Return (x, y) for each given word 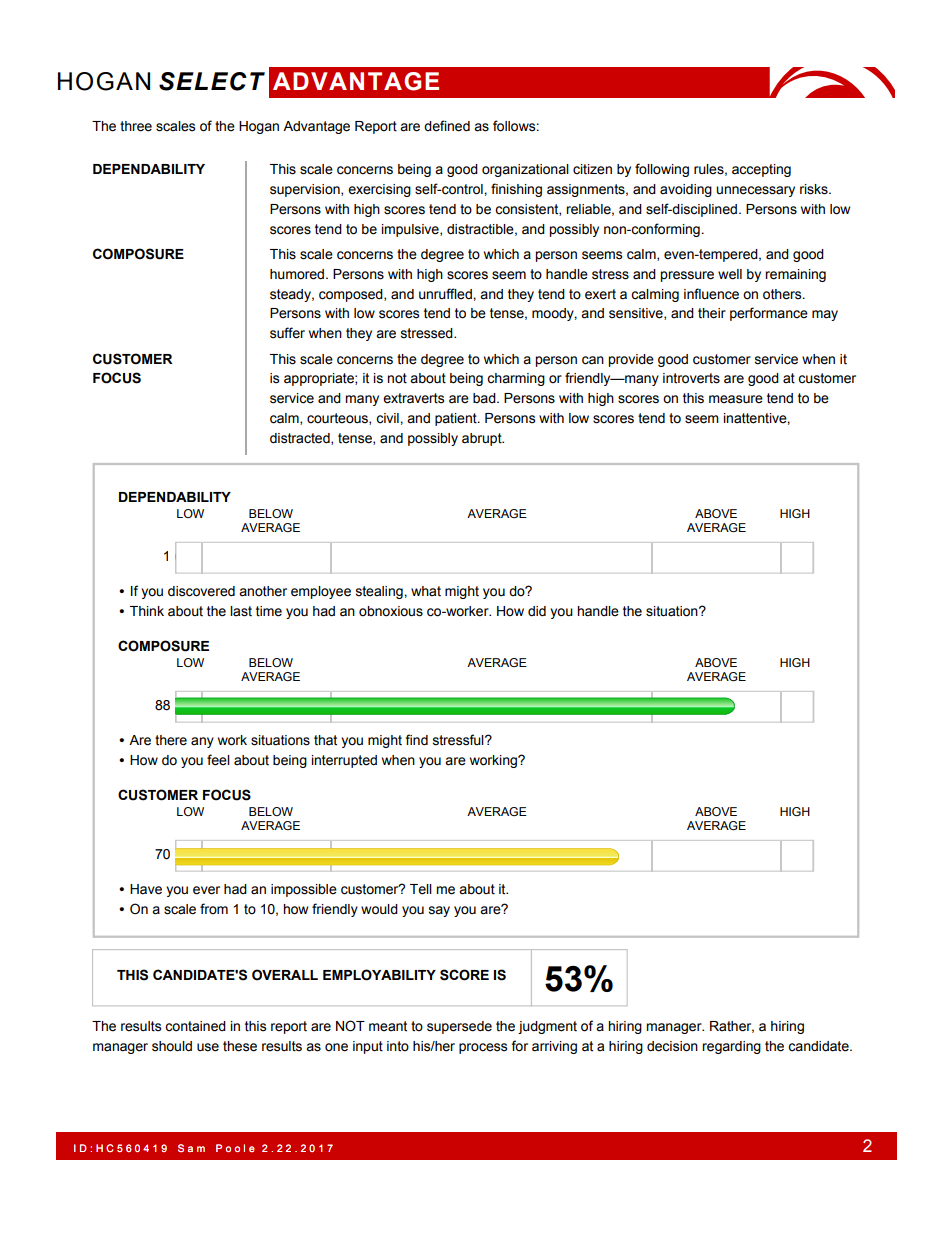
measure (736, 399)
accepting (761, 170)
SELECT (212, 81)
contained (195, 1026)
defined (447, 126)
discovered (201, 591)
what (426, 591)
